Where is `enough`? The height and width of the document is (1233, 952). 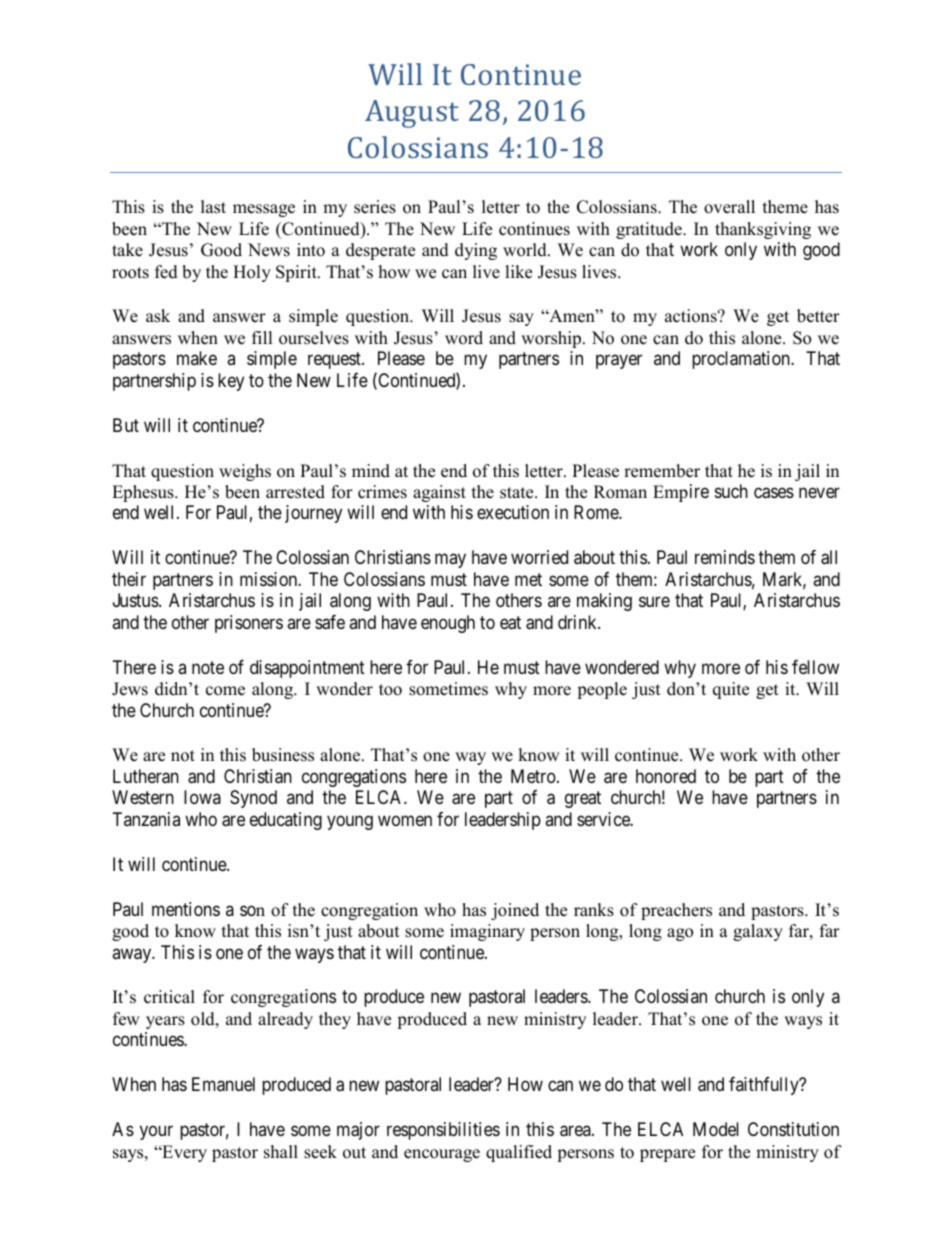 enough is located at coordinates (448, 624).
